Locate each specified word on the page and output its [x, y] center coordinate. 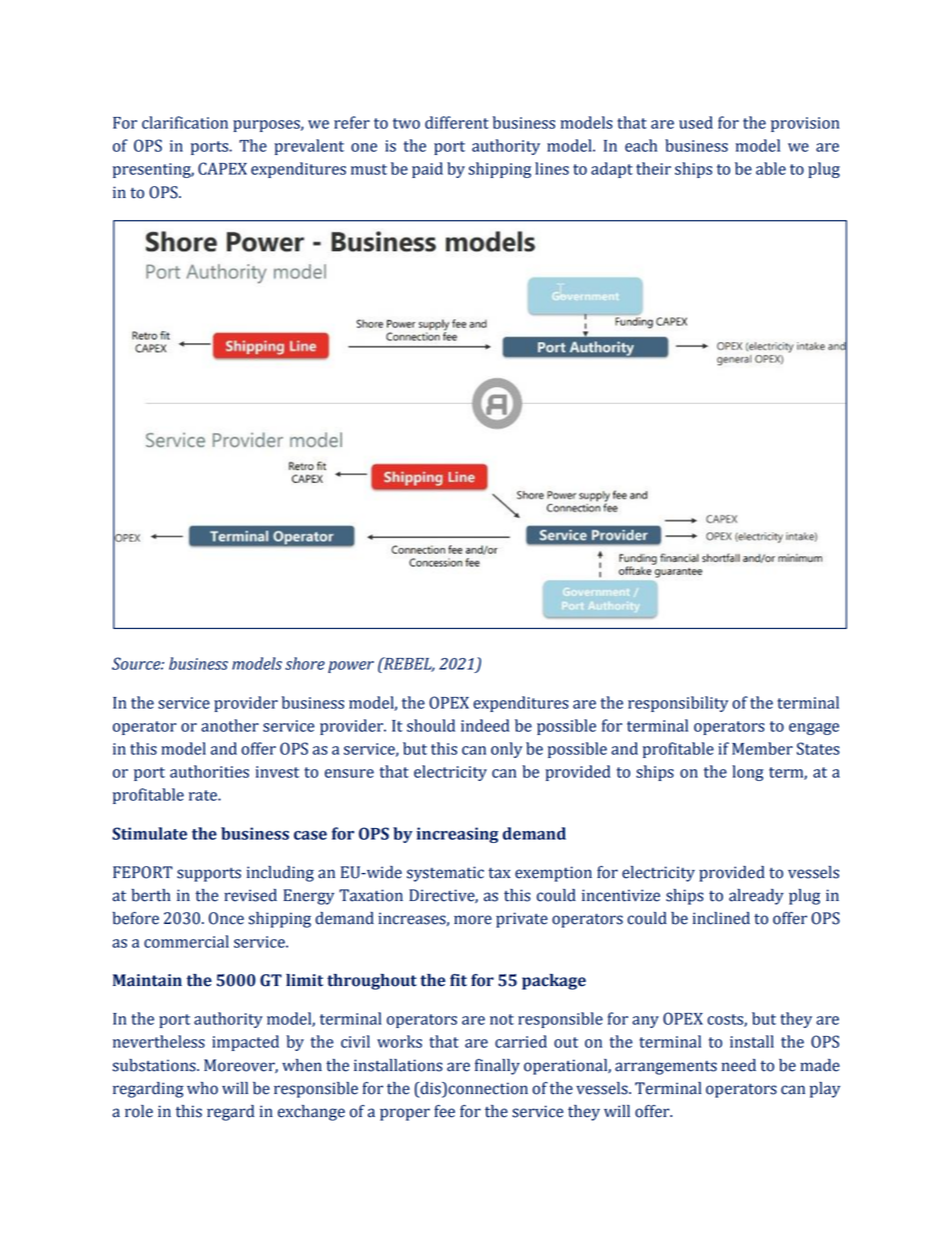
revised [250, 895]
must [369, 169]
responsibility [678, 704]
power [351, 667]
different [457, 122]
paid [427, 170]
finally [497, 1067]
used [696, 122]
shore [305, 663]
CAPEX [222, 168]
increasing [457, 835]
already [756, 897]
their [653, 168]
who [202, 1088]
